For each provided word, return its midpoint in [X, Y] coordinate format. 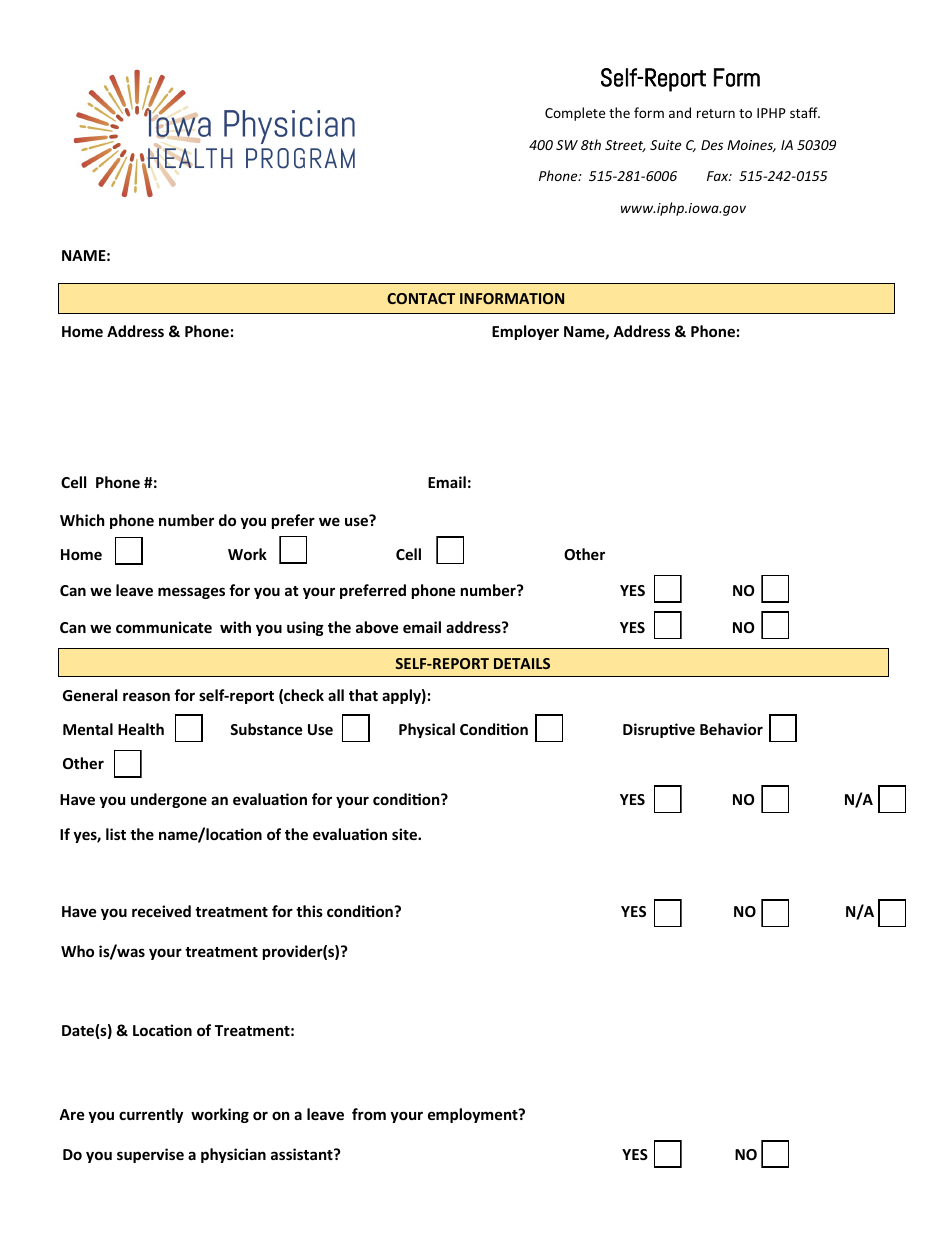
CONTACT [421, 298]
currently [151, 1115]
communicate [164, 627]
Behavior [731, 729]
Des [712, 145]
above [377, 627]
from [369, 1114]
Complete [575, 114]
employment [474, 1115]
